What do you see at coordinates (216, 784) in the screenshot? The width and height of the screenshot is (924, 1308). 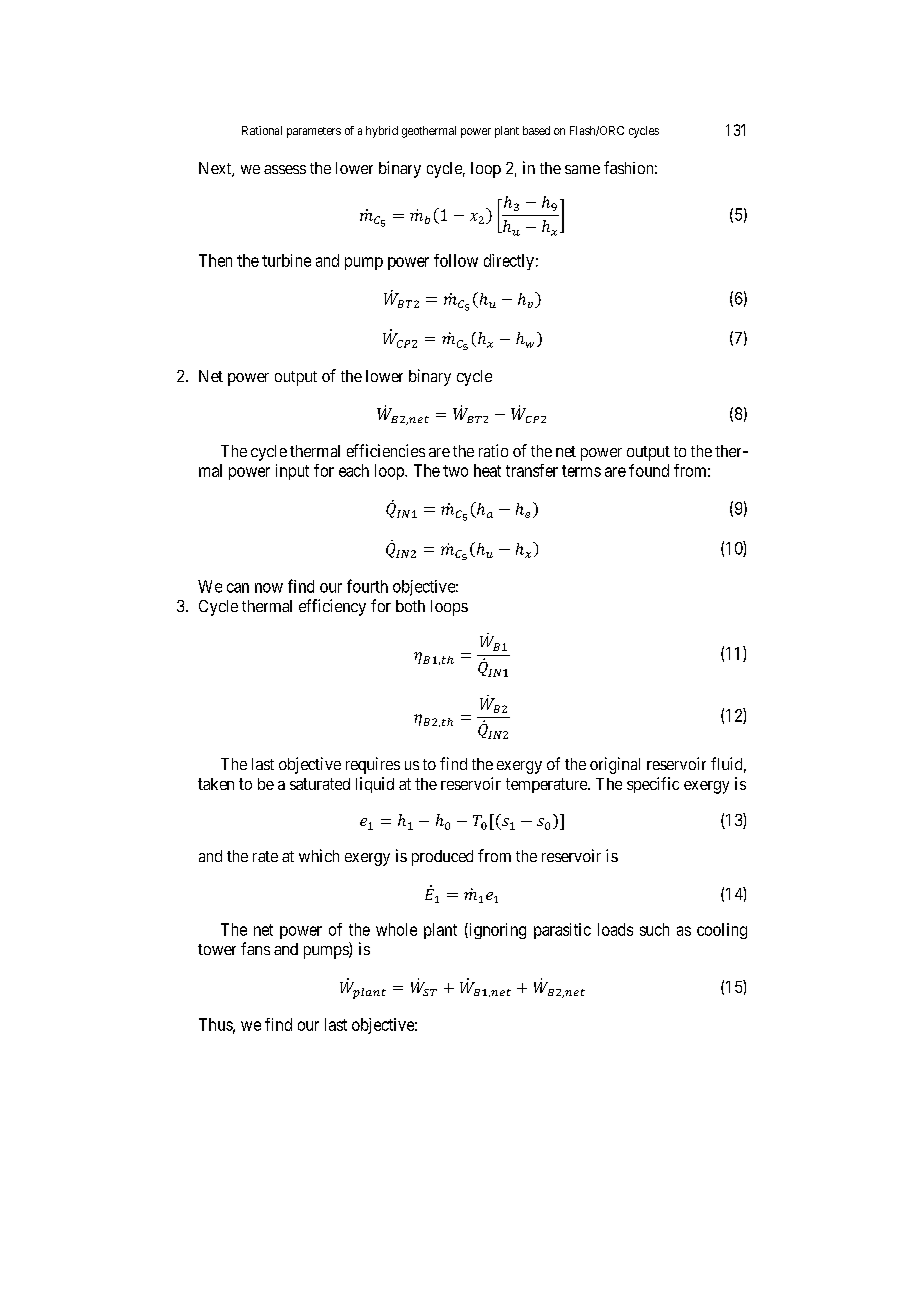 I see `taken` at bounding box center [216, 784].
